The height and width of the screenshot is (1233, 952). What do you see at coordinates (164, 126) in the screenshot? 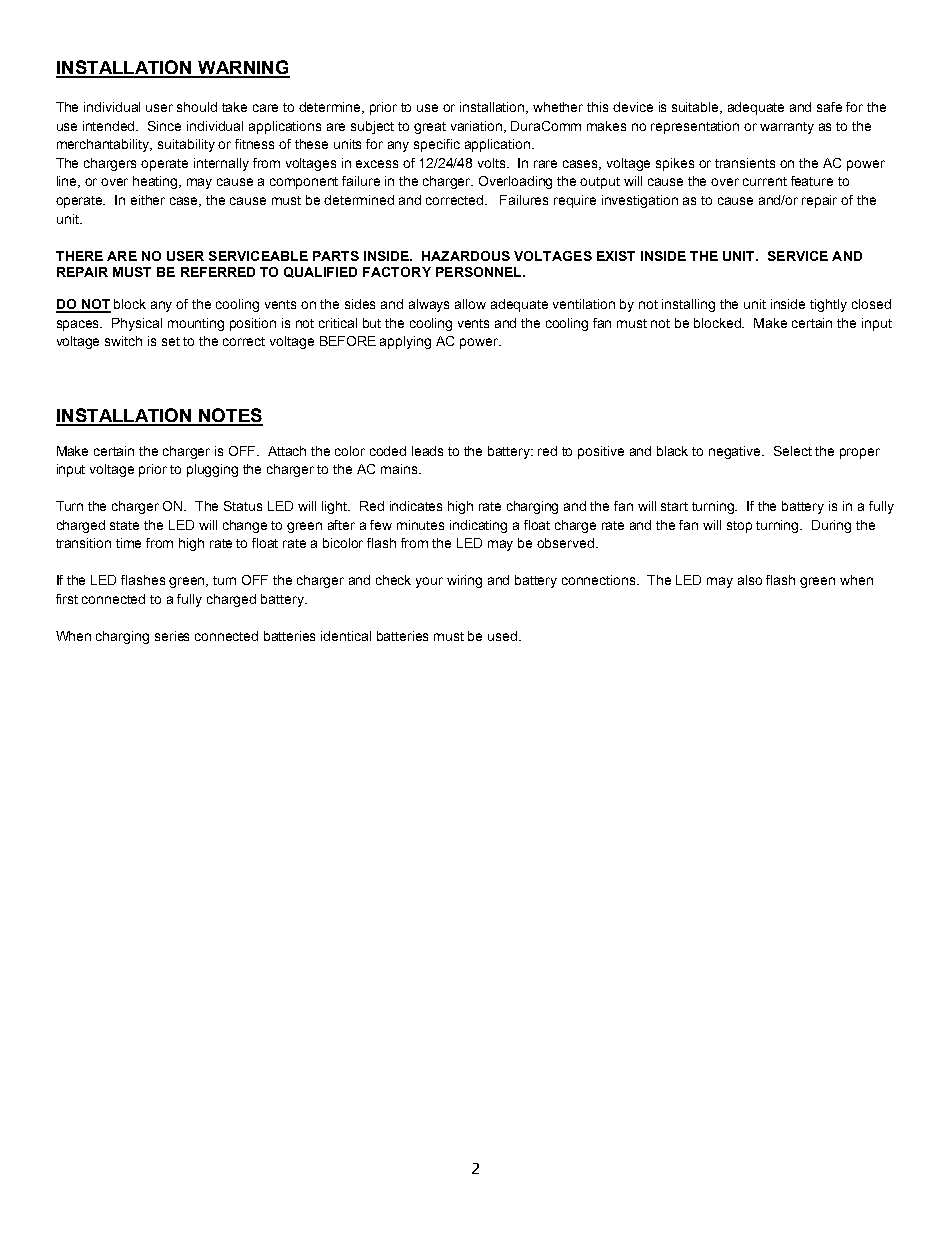
I see `Since` at bounding box center [164, 126].
